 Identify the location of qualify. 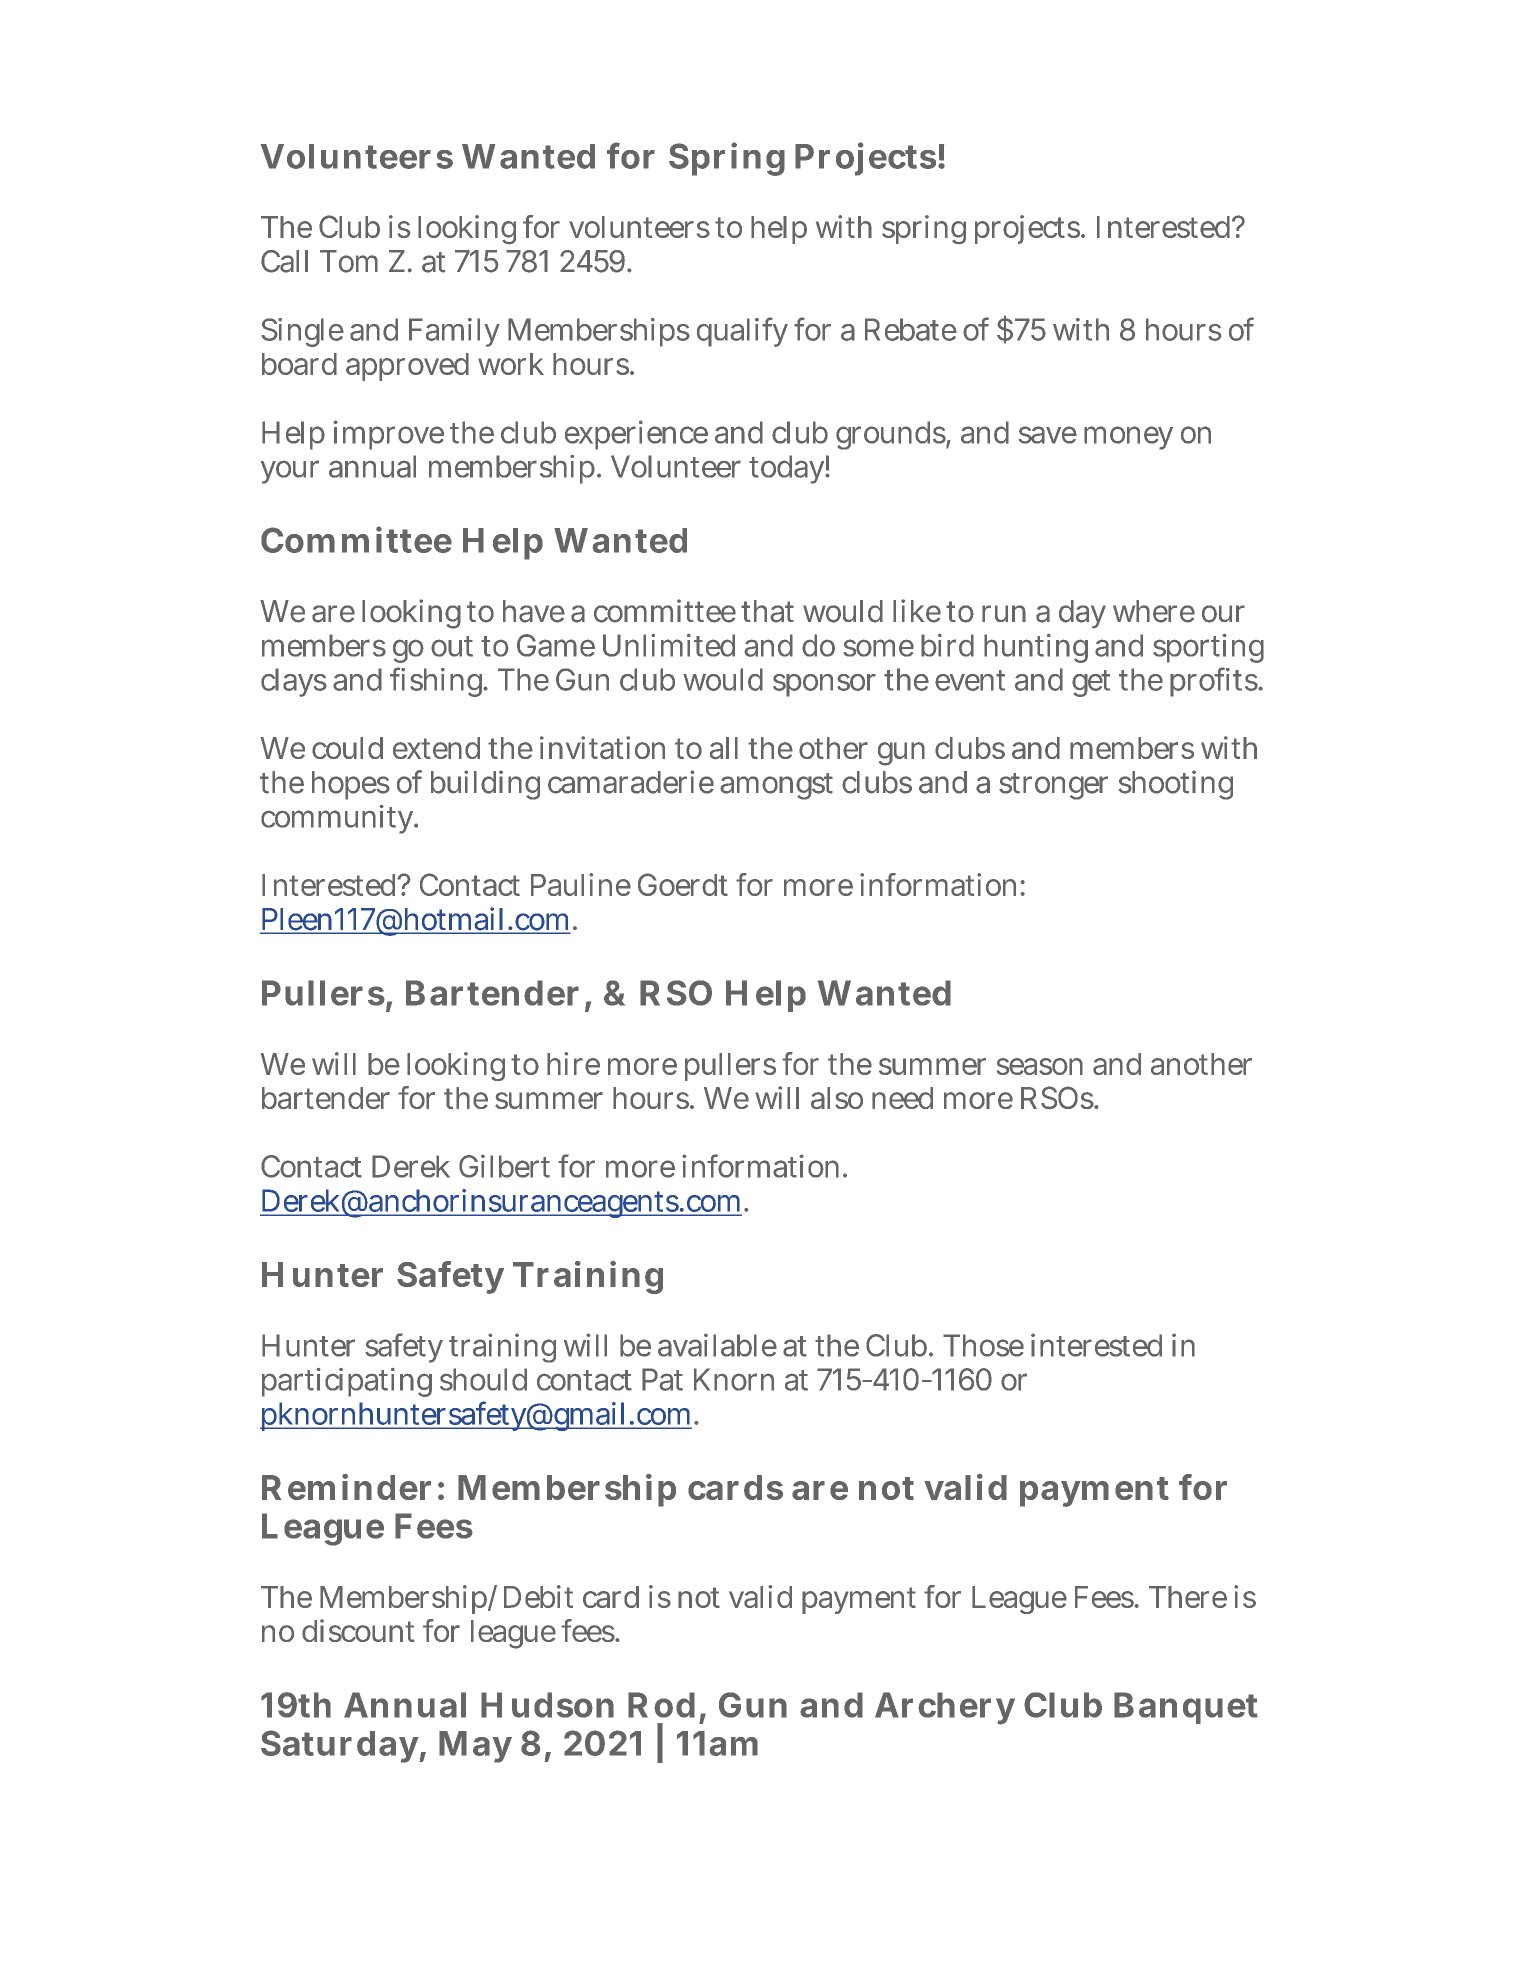
(742, 332).
